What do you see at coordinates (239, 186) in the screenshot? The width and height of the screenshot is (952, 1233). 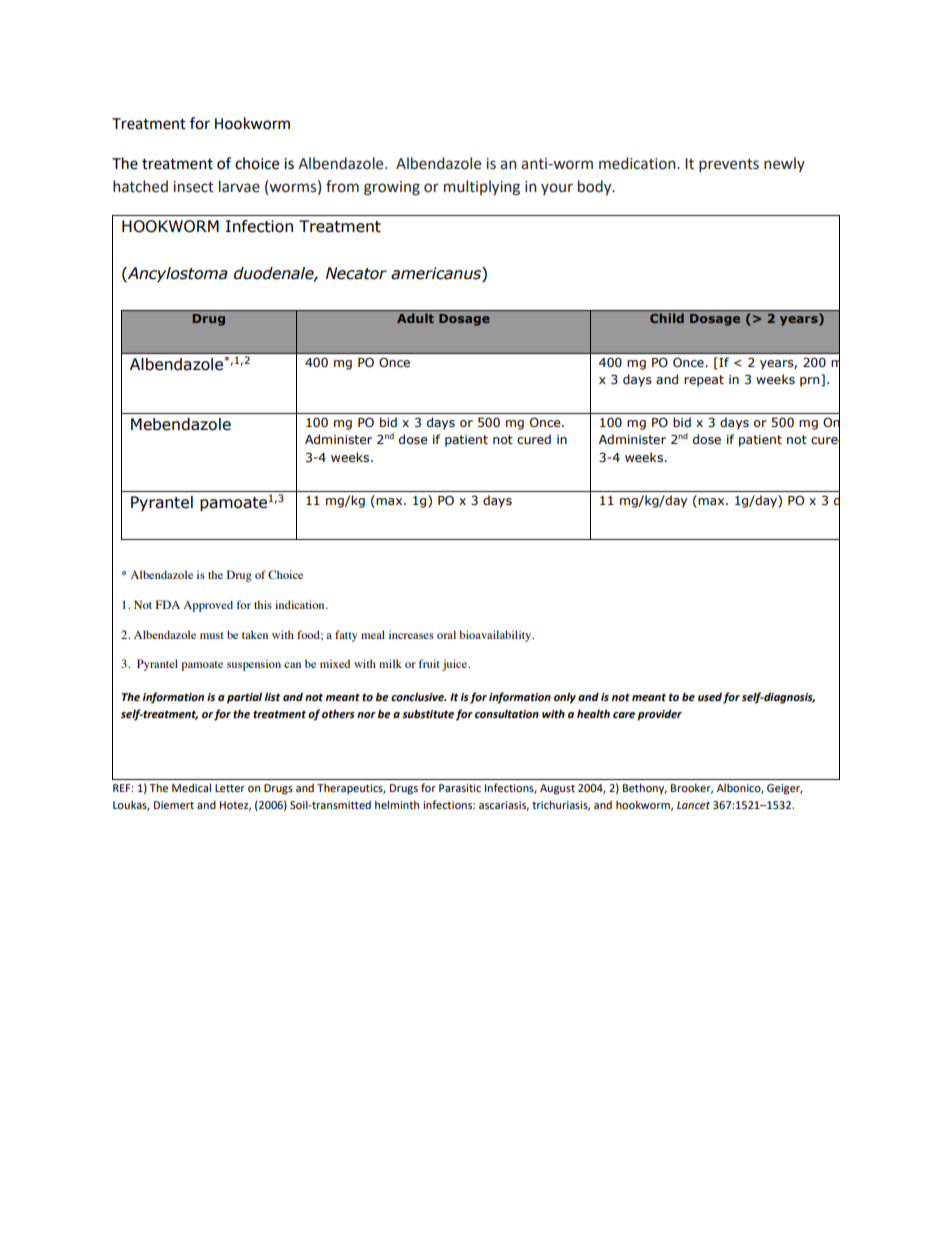 I see `larvae` at bounding box center [239, 186].
